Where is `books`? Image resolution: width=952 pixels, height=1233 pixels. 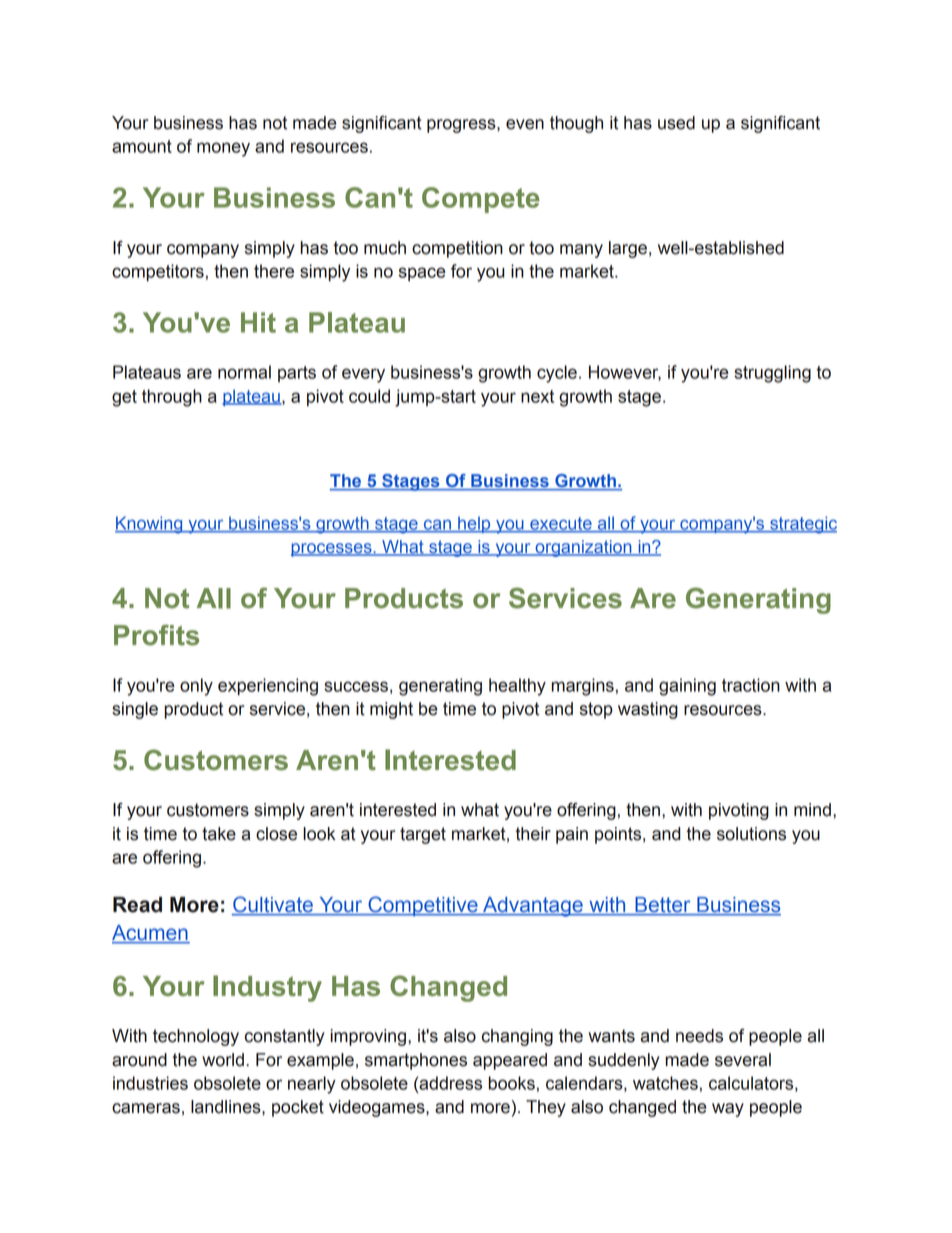
books is located at coordinates (511, 1083).
